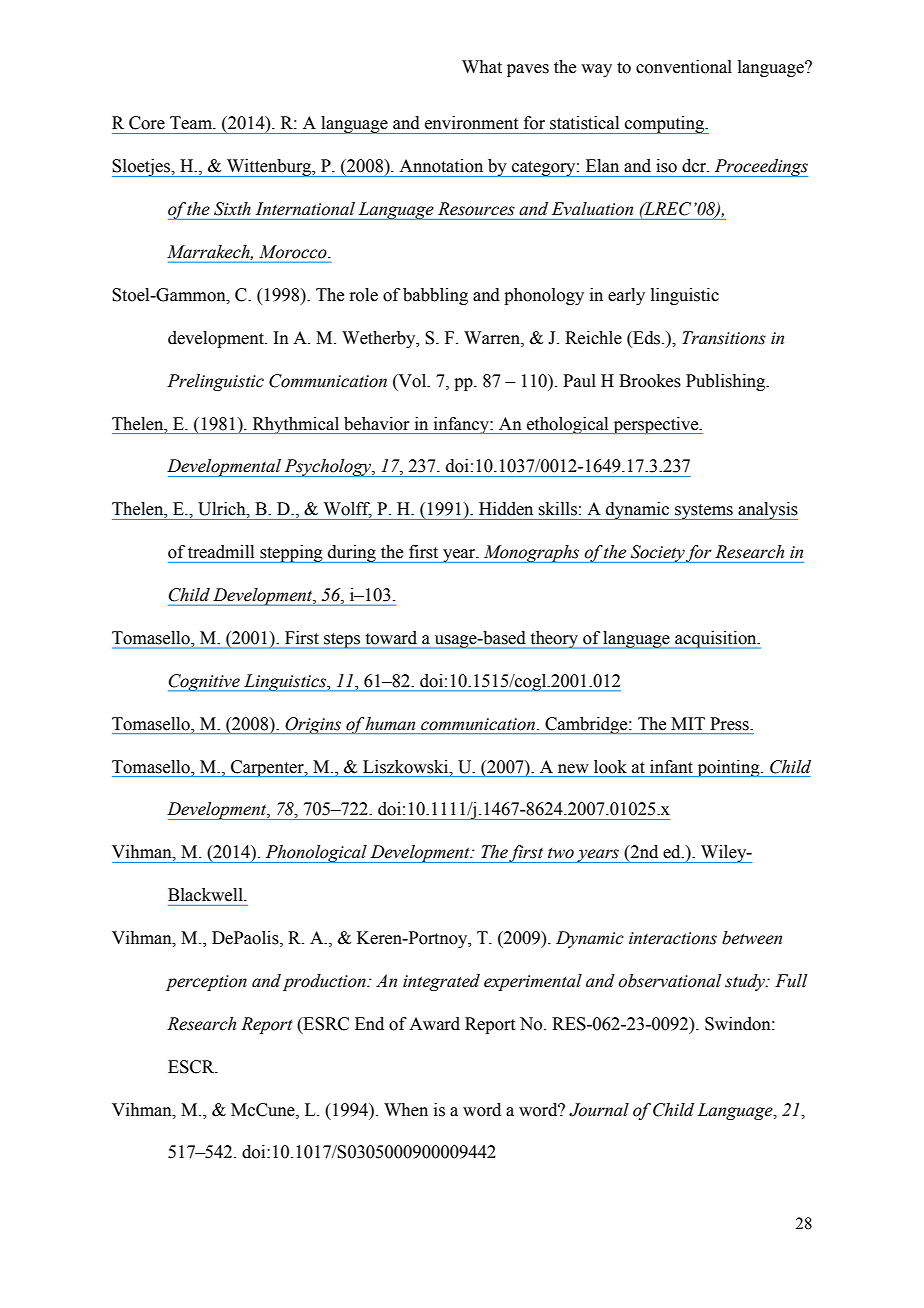 Image resolution: width=924 pixels, height=1308 pixels. Describe the element at coordinates (752, 938) in the document. I see `between` at that location.
